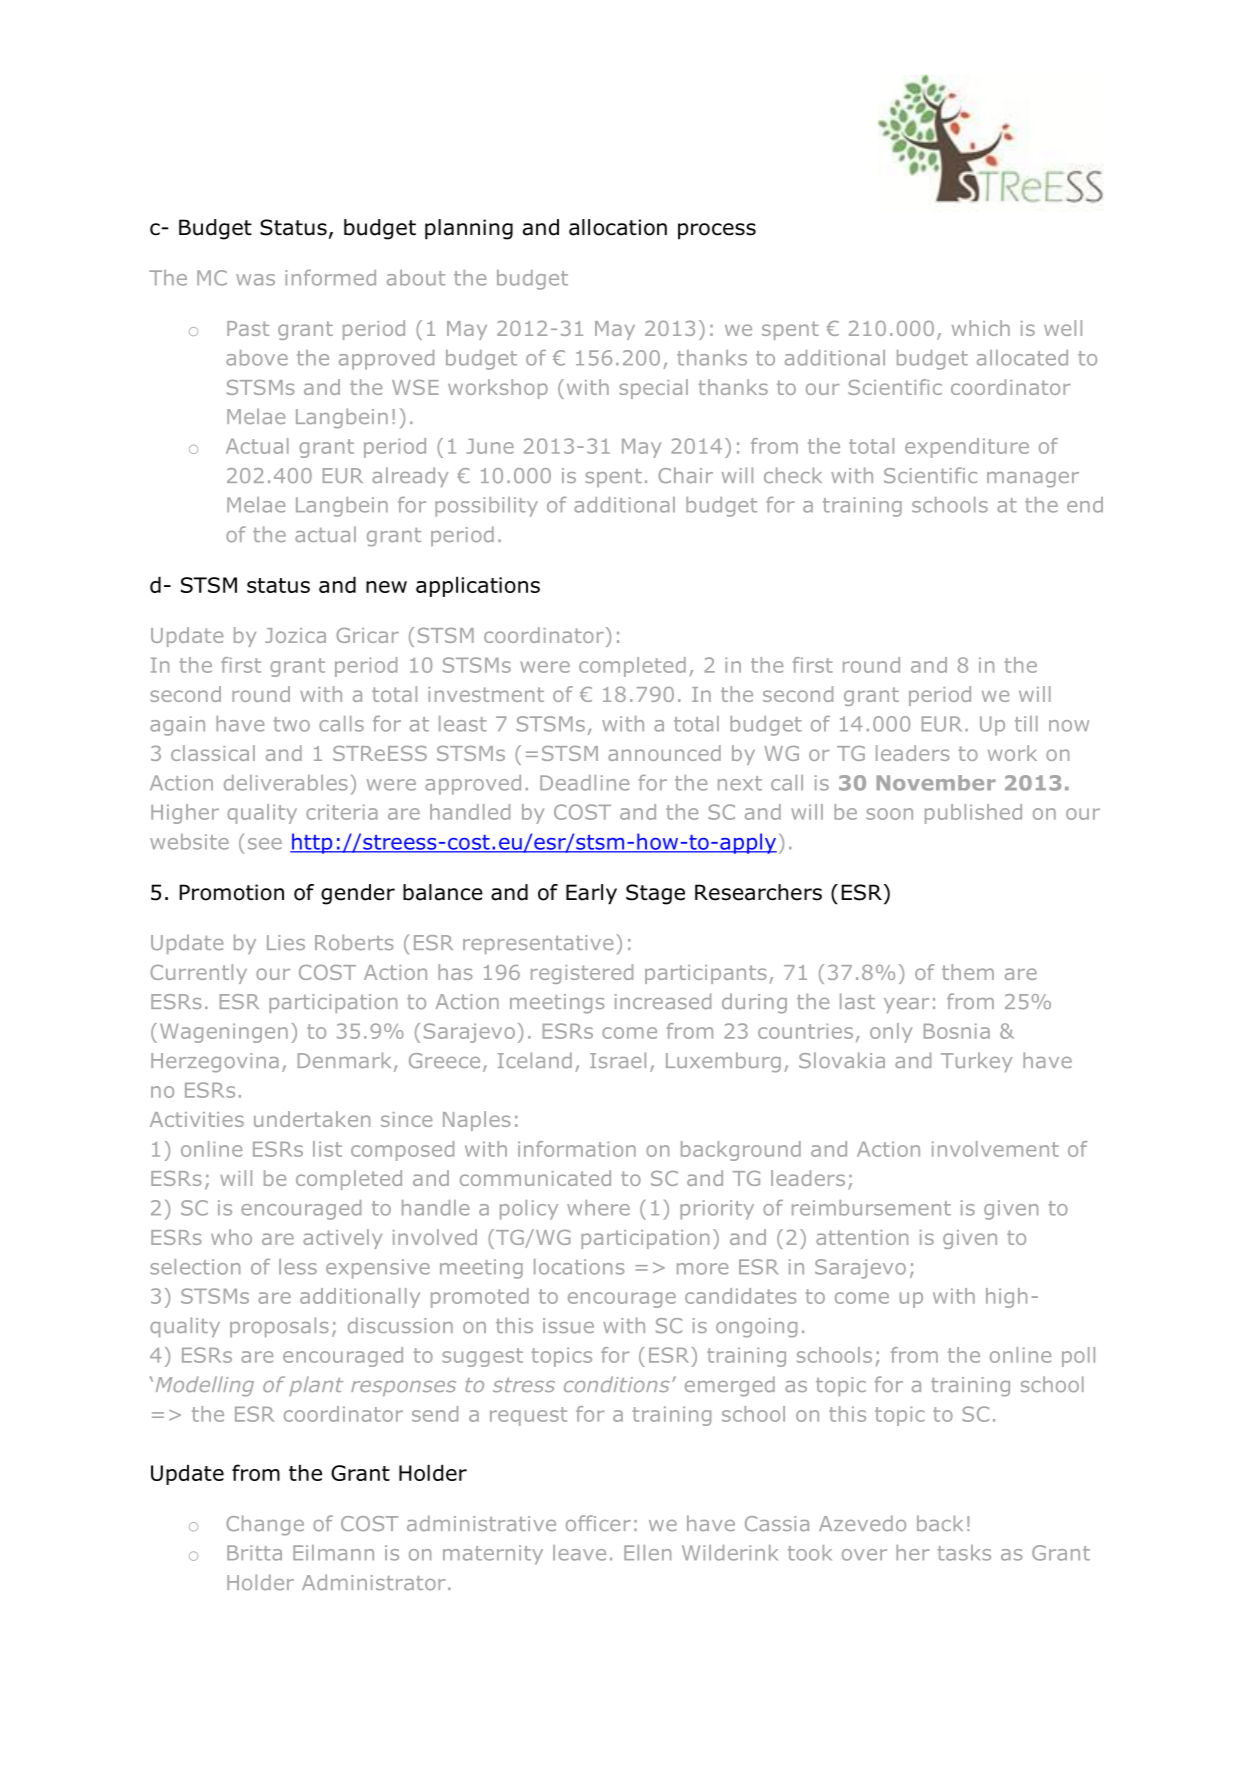 This page has width=1255, height=1774. I want to click on Lies, so click(286, 942).
